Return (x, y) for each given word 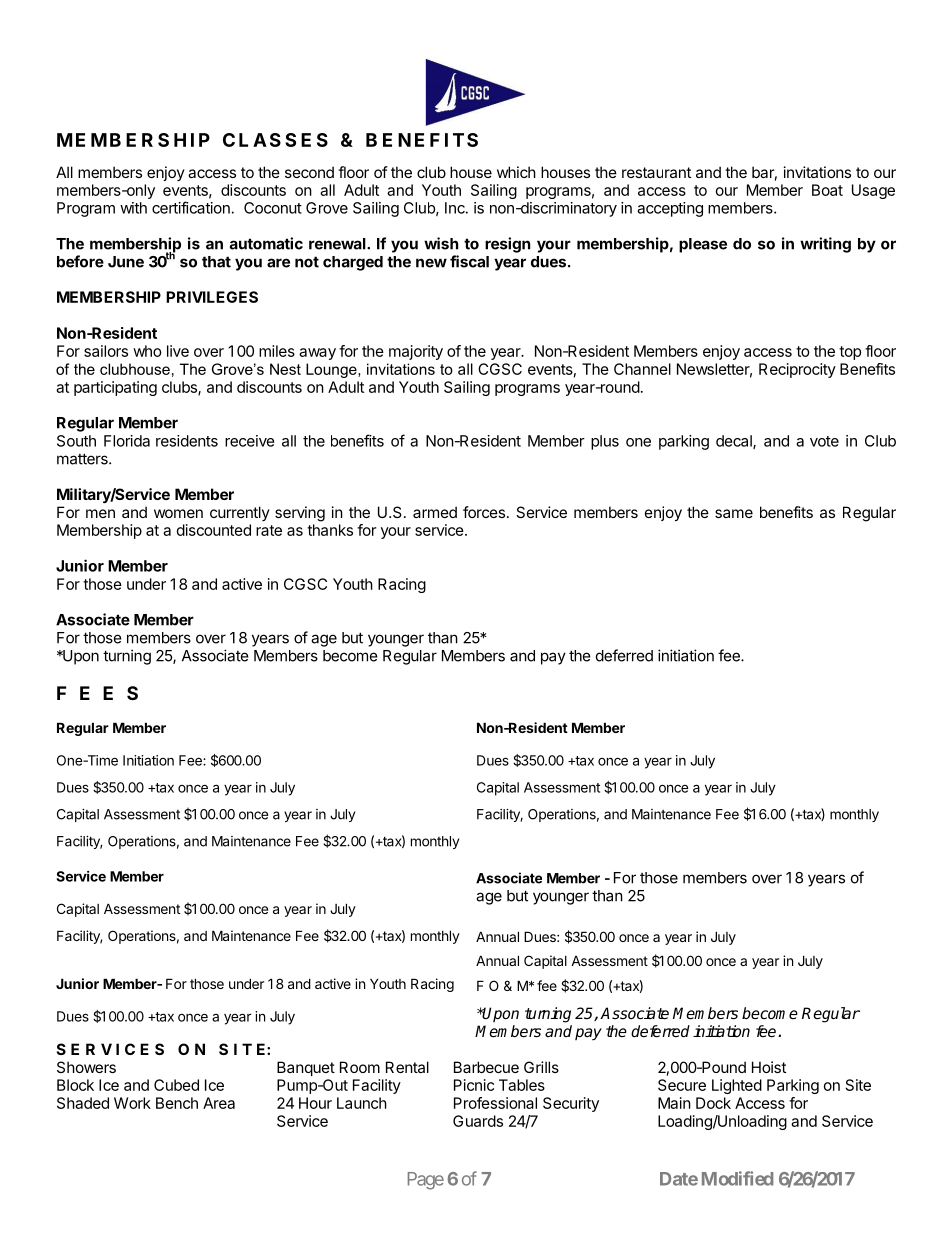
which (516, 172)
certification (191, 207)
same (734, 513)
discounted (214, 530)
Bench (177, 1103)
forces (484, 512)
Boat (827, 190)
